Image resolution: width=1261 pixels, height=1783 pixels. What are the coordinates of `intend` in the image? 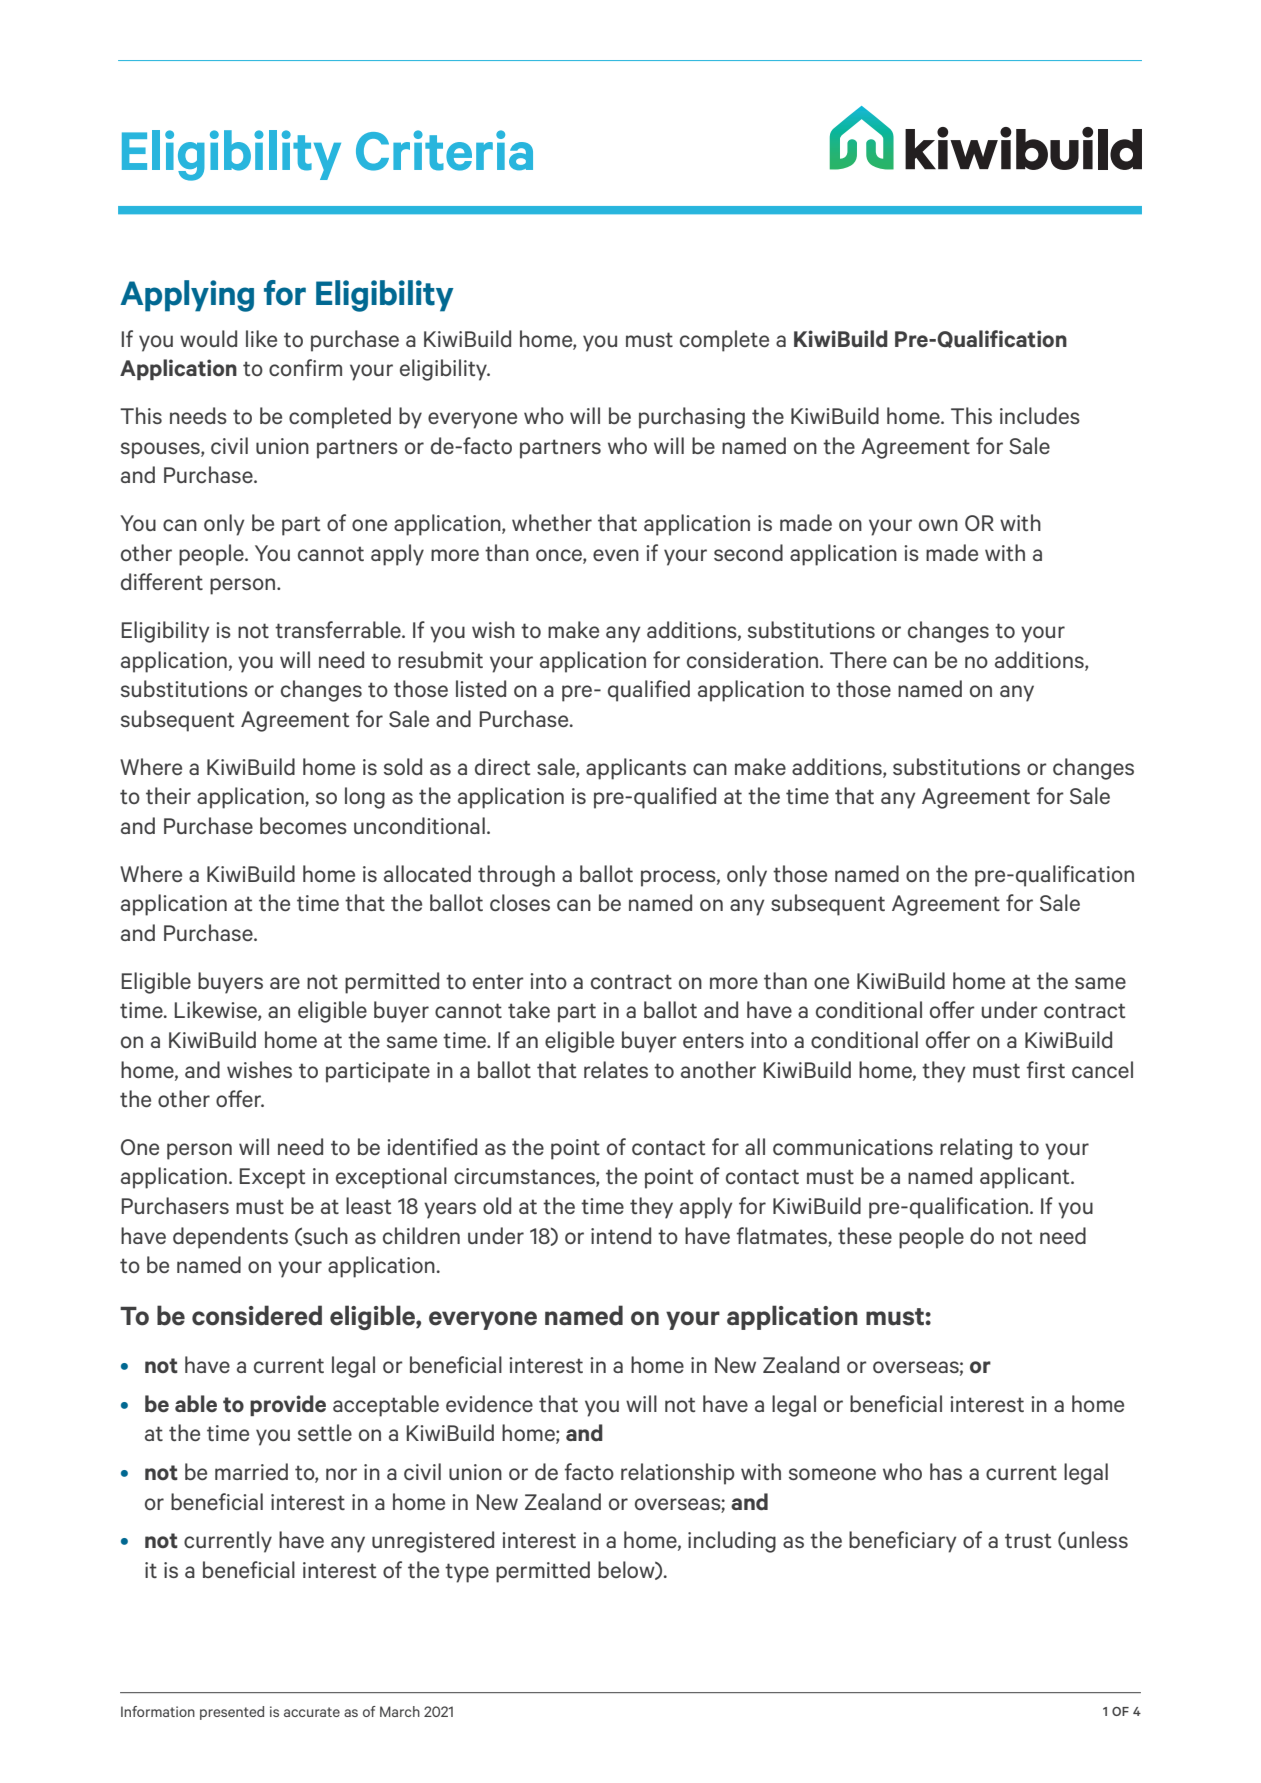 It's located at (621, 1235).
